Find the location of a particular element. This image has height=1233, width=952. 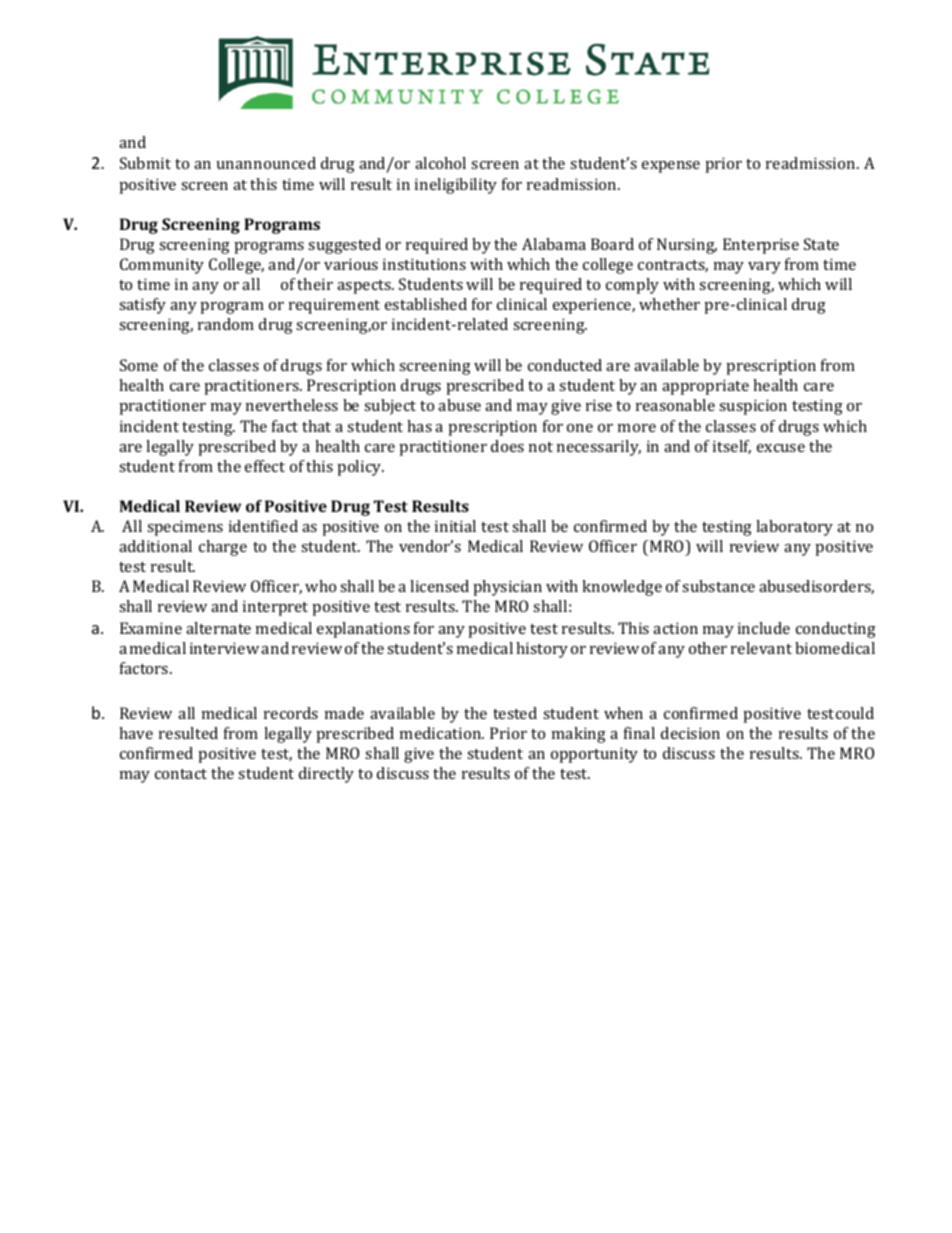

expense is located at coordinates (671, 167).
